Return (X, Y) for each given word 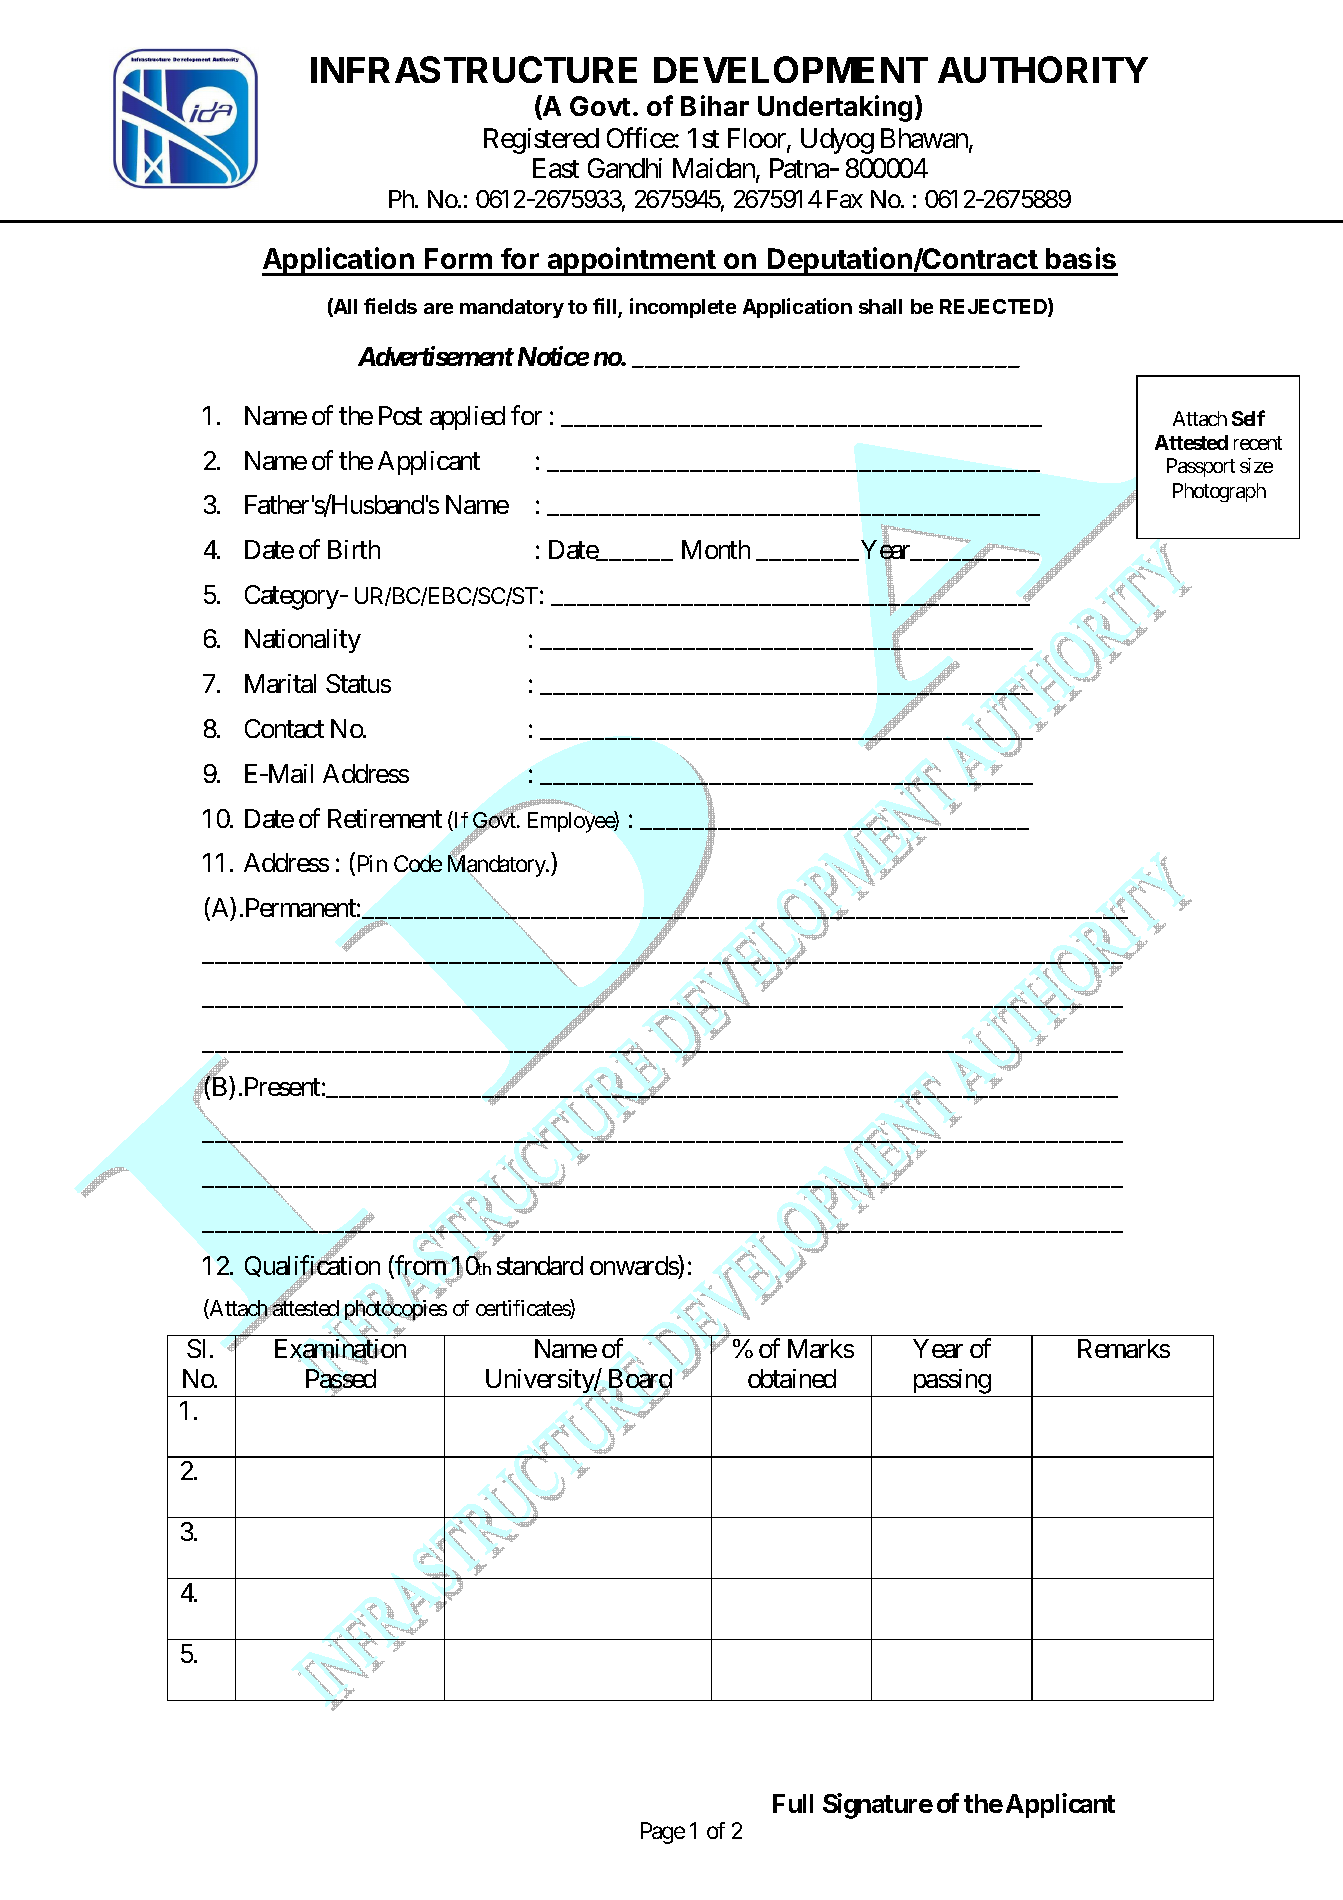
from (420, 1266)
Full (793, 1803)
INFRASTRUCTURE (474, 69)
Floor (758, 139)
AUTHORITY (1043, 69)
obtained (792, 1378)
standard (540, 1265)
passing (951, 1383)
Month (716, 549)
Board (639, 1380)
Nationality (303, 641)
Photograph (1219, 492)
